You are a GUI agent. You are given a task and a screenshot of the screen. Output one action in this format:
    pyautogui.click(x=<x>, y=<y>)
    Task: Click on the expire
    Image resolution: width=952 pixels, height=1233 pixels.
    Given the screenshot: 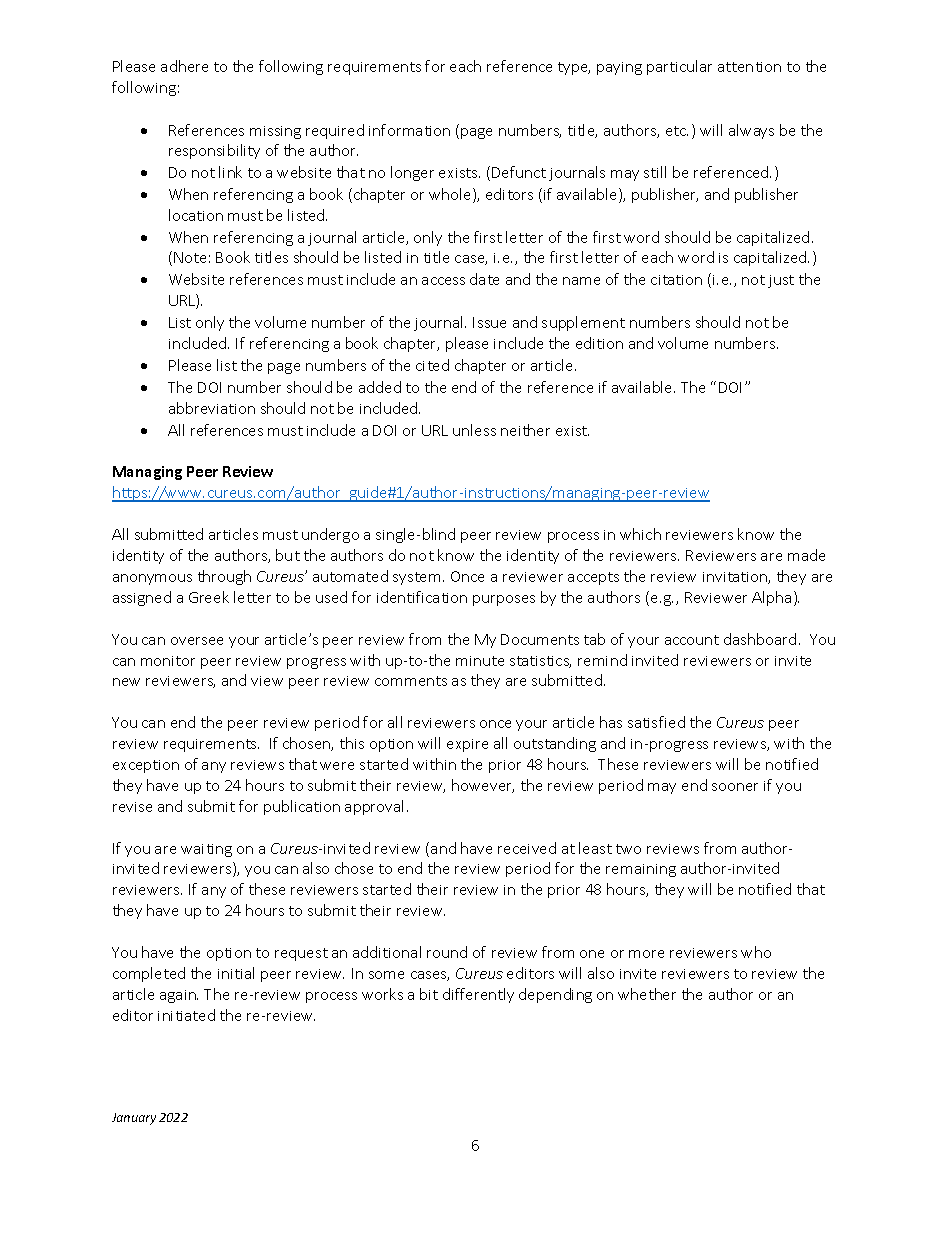 What is the action you would take?
    pyautogui.click(x=467, y=745)
